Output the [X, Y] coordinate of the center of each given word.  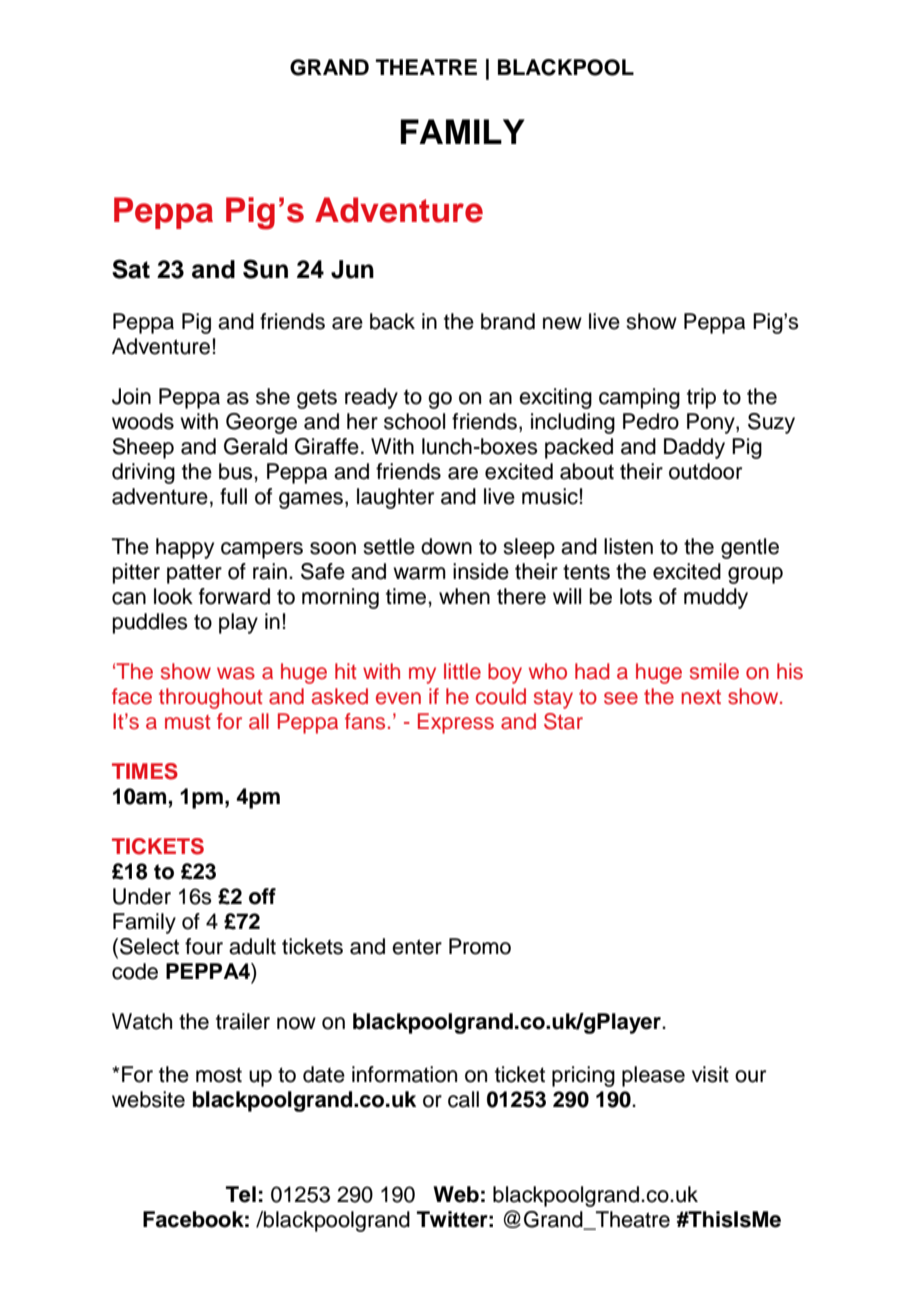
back [392, 321]
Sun [265, 269]
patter [194, 574]
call [463, 1099]
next [701, 697]
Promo [480, 946]
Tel [241, 1194]
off [262, 896]
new [562, 323]
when [464, 596]
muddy [716, 598]
